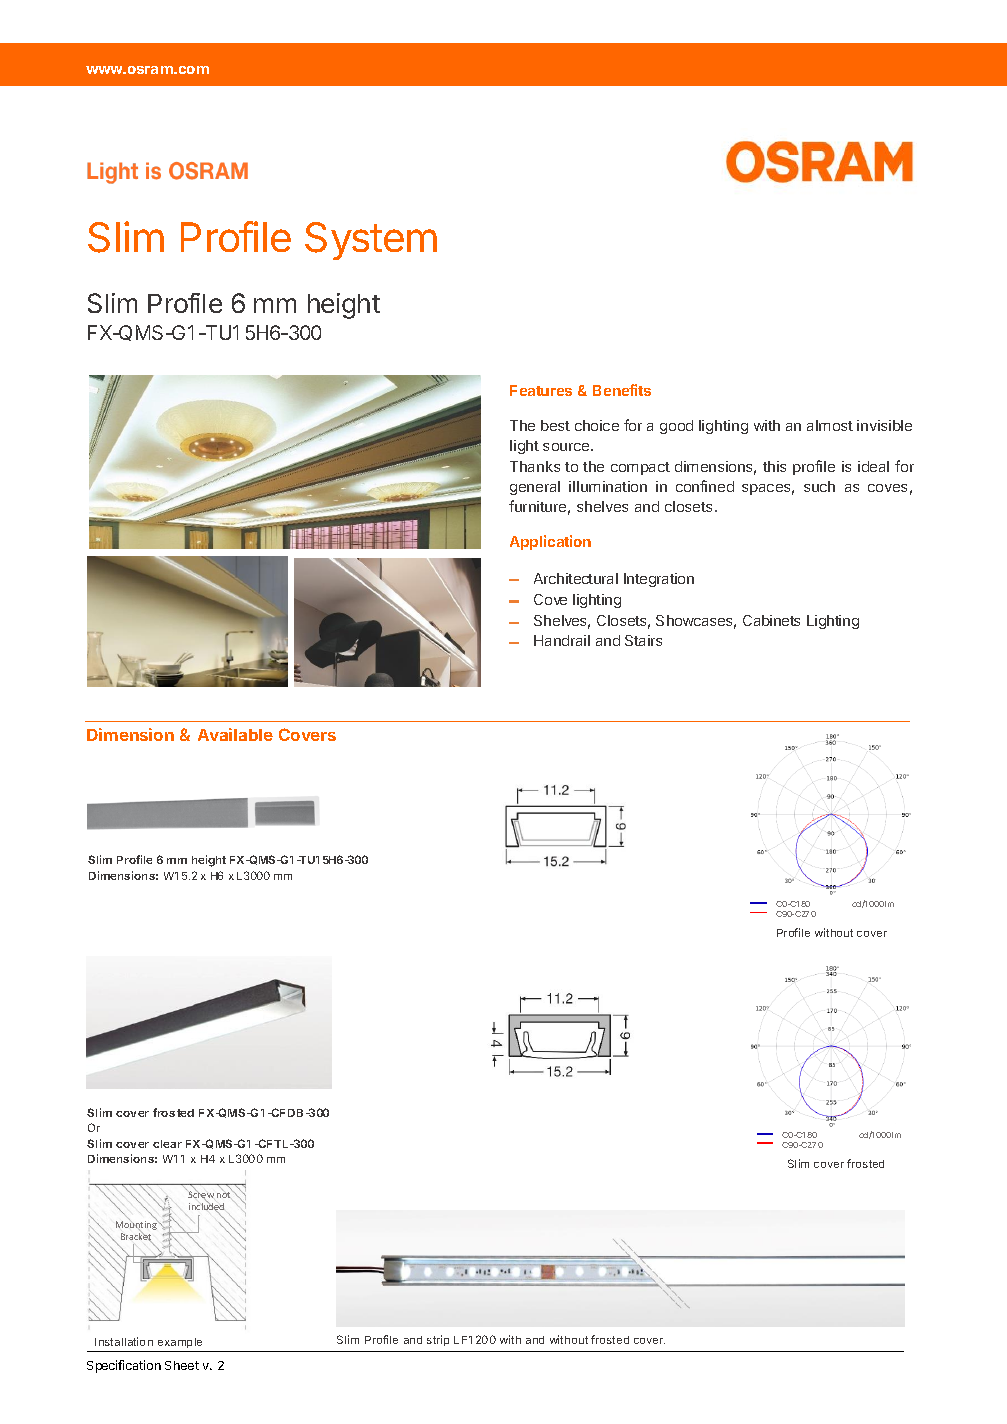 The image size is (1007, 1424). Describe the element at coordinates (438, 1340) in the screenshot. I see `strip` at that location.
